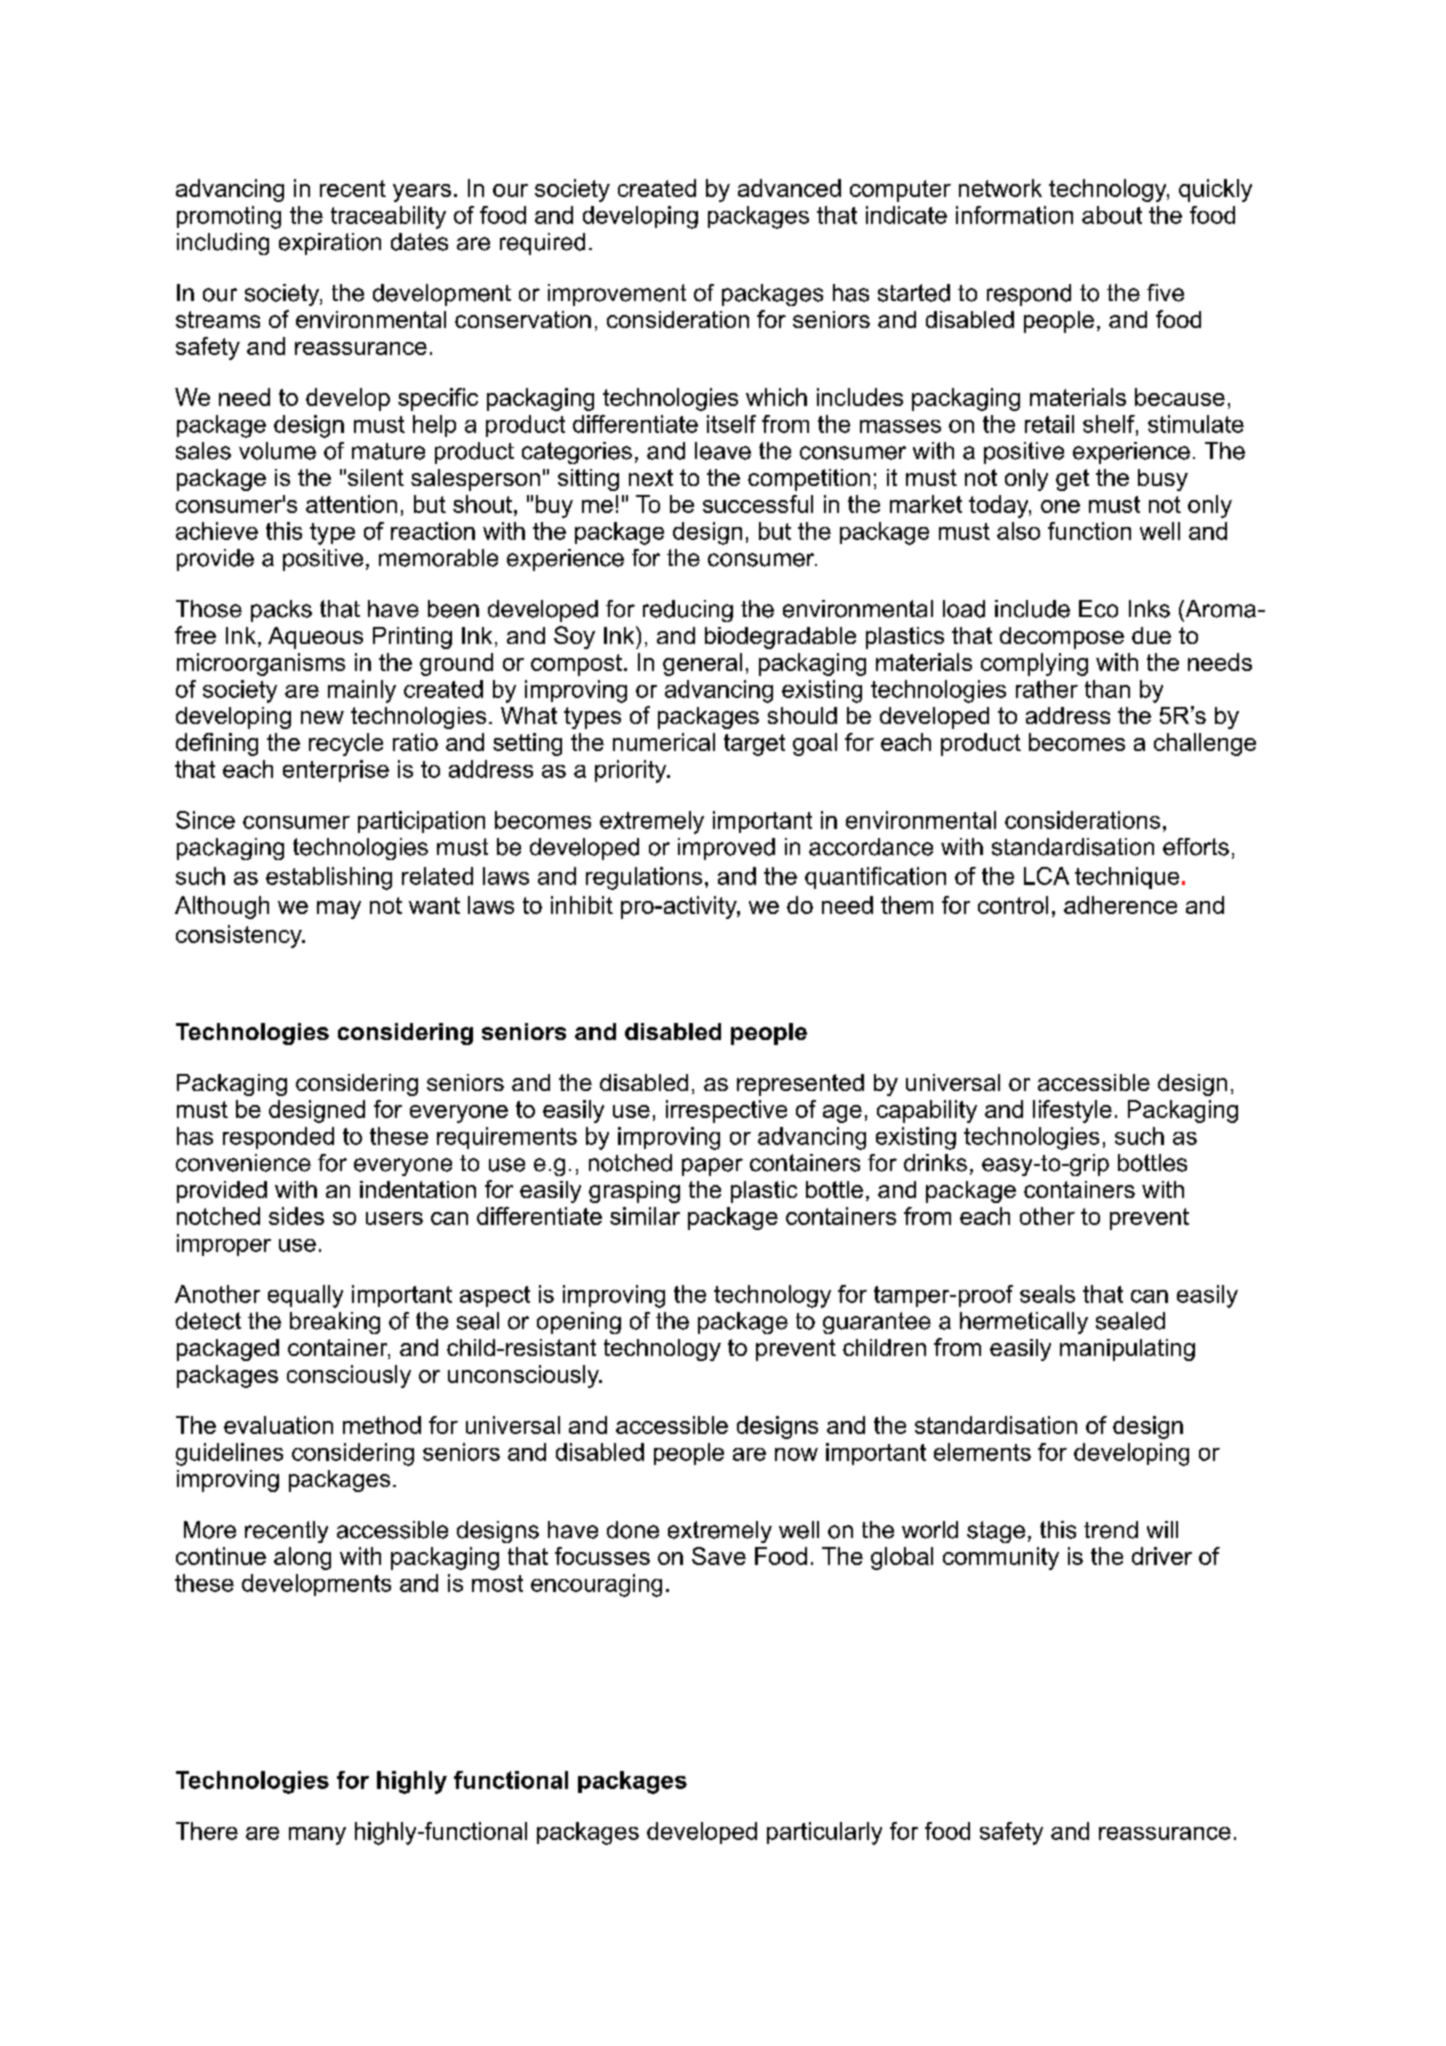 The width and height of the screenshot is (1446, 2046). I want to click on advanced, so click(789, 188).
